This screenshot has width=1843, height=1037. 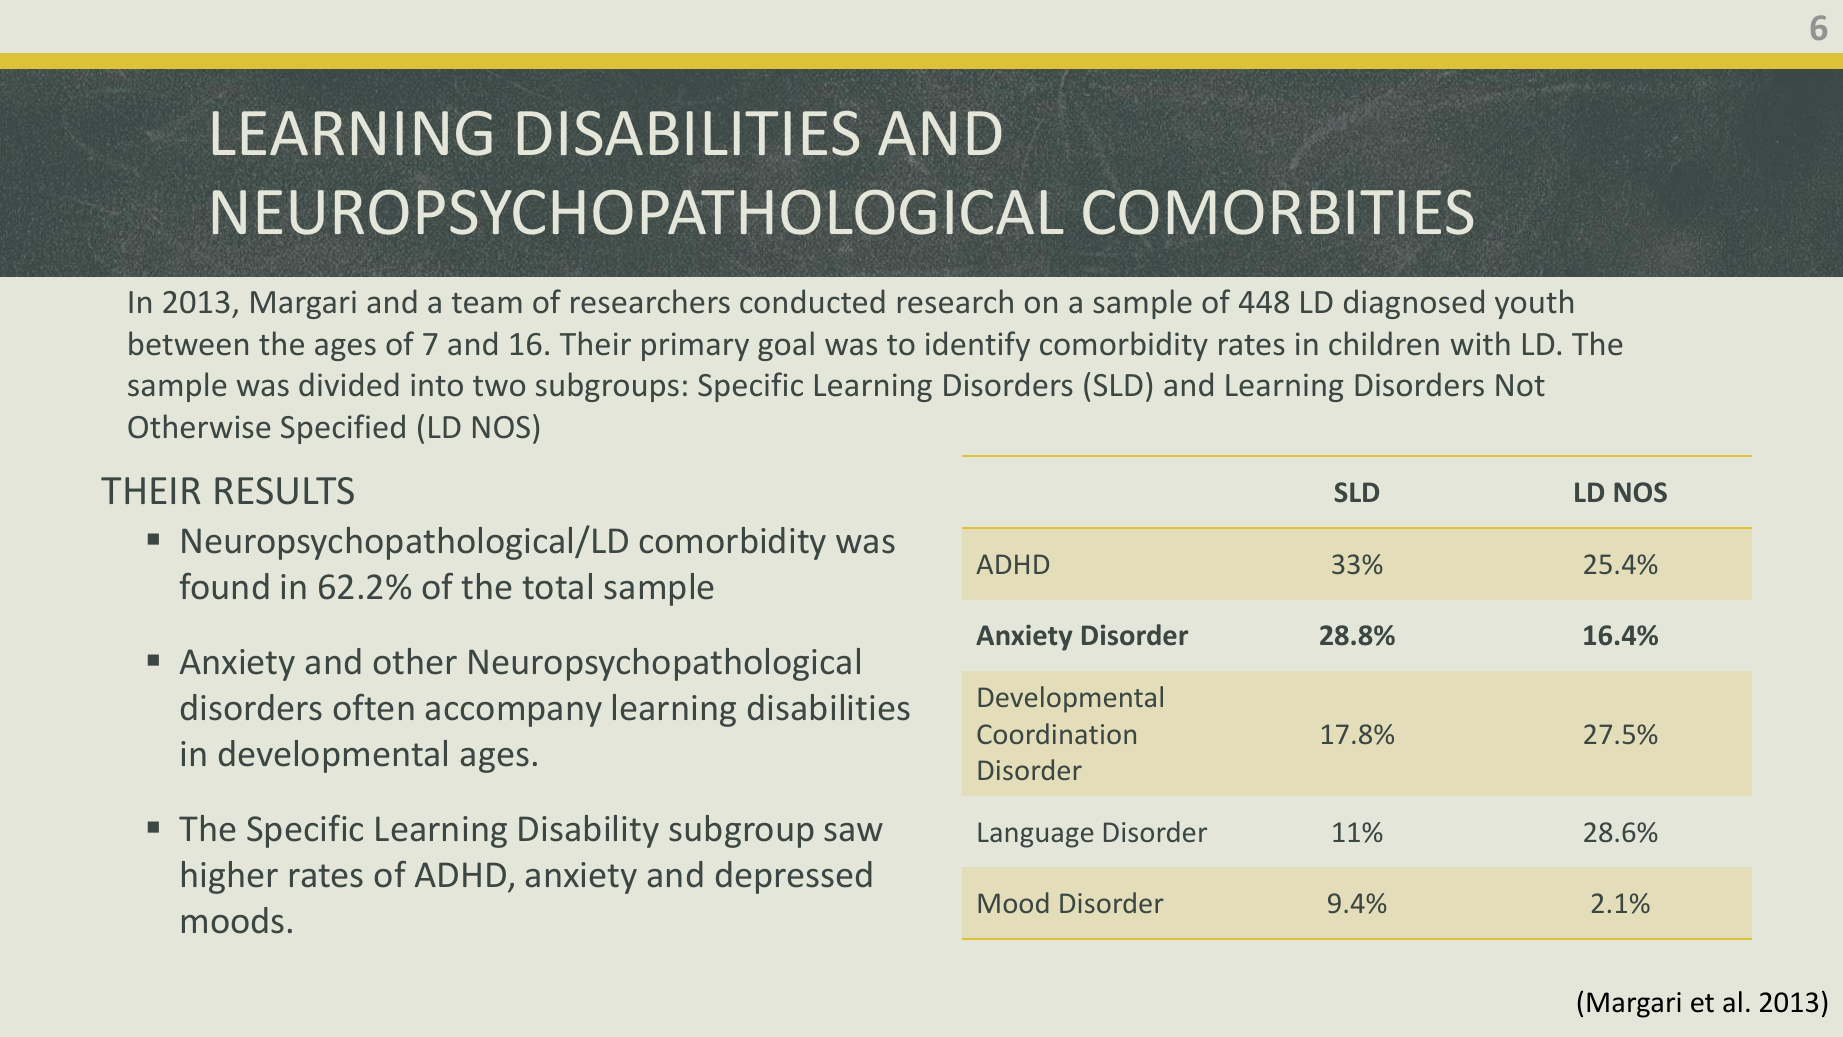 I want to click on Not, so click(x=1520, y=385).
